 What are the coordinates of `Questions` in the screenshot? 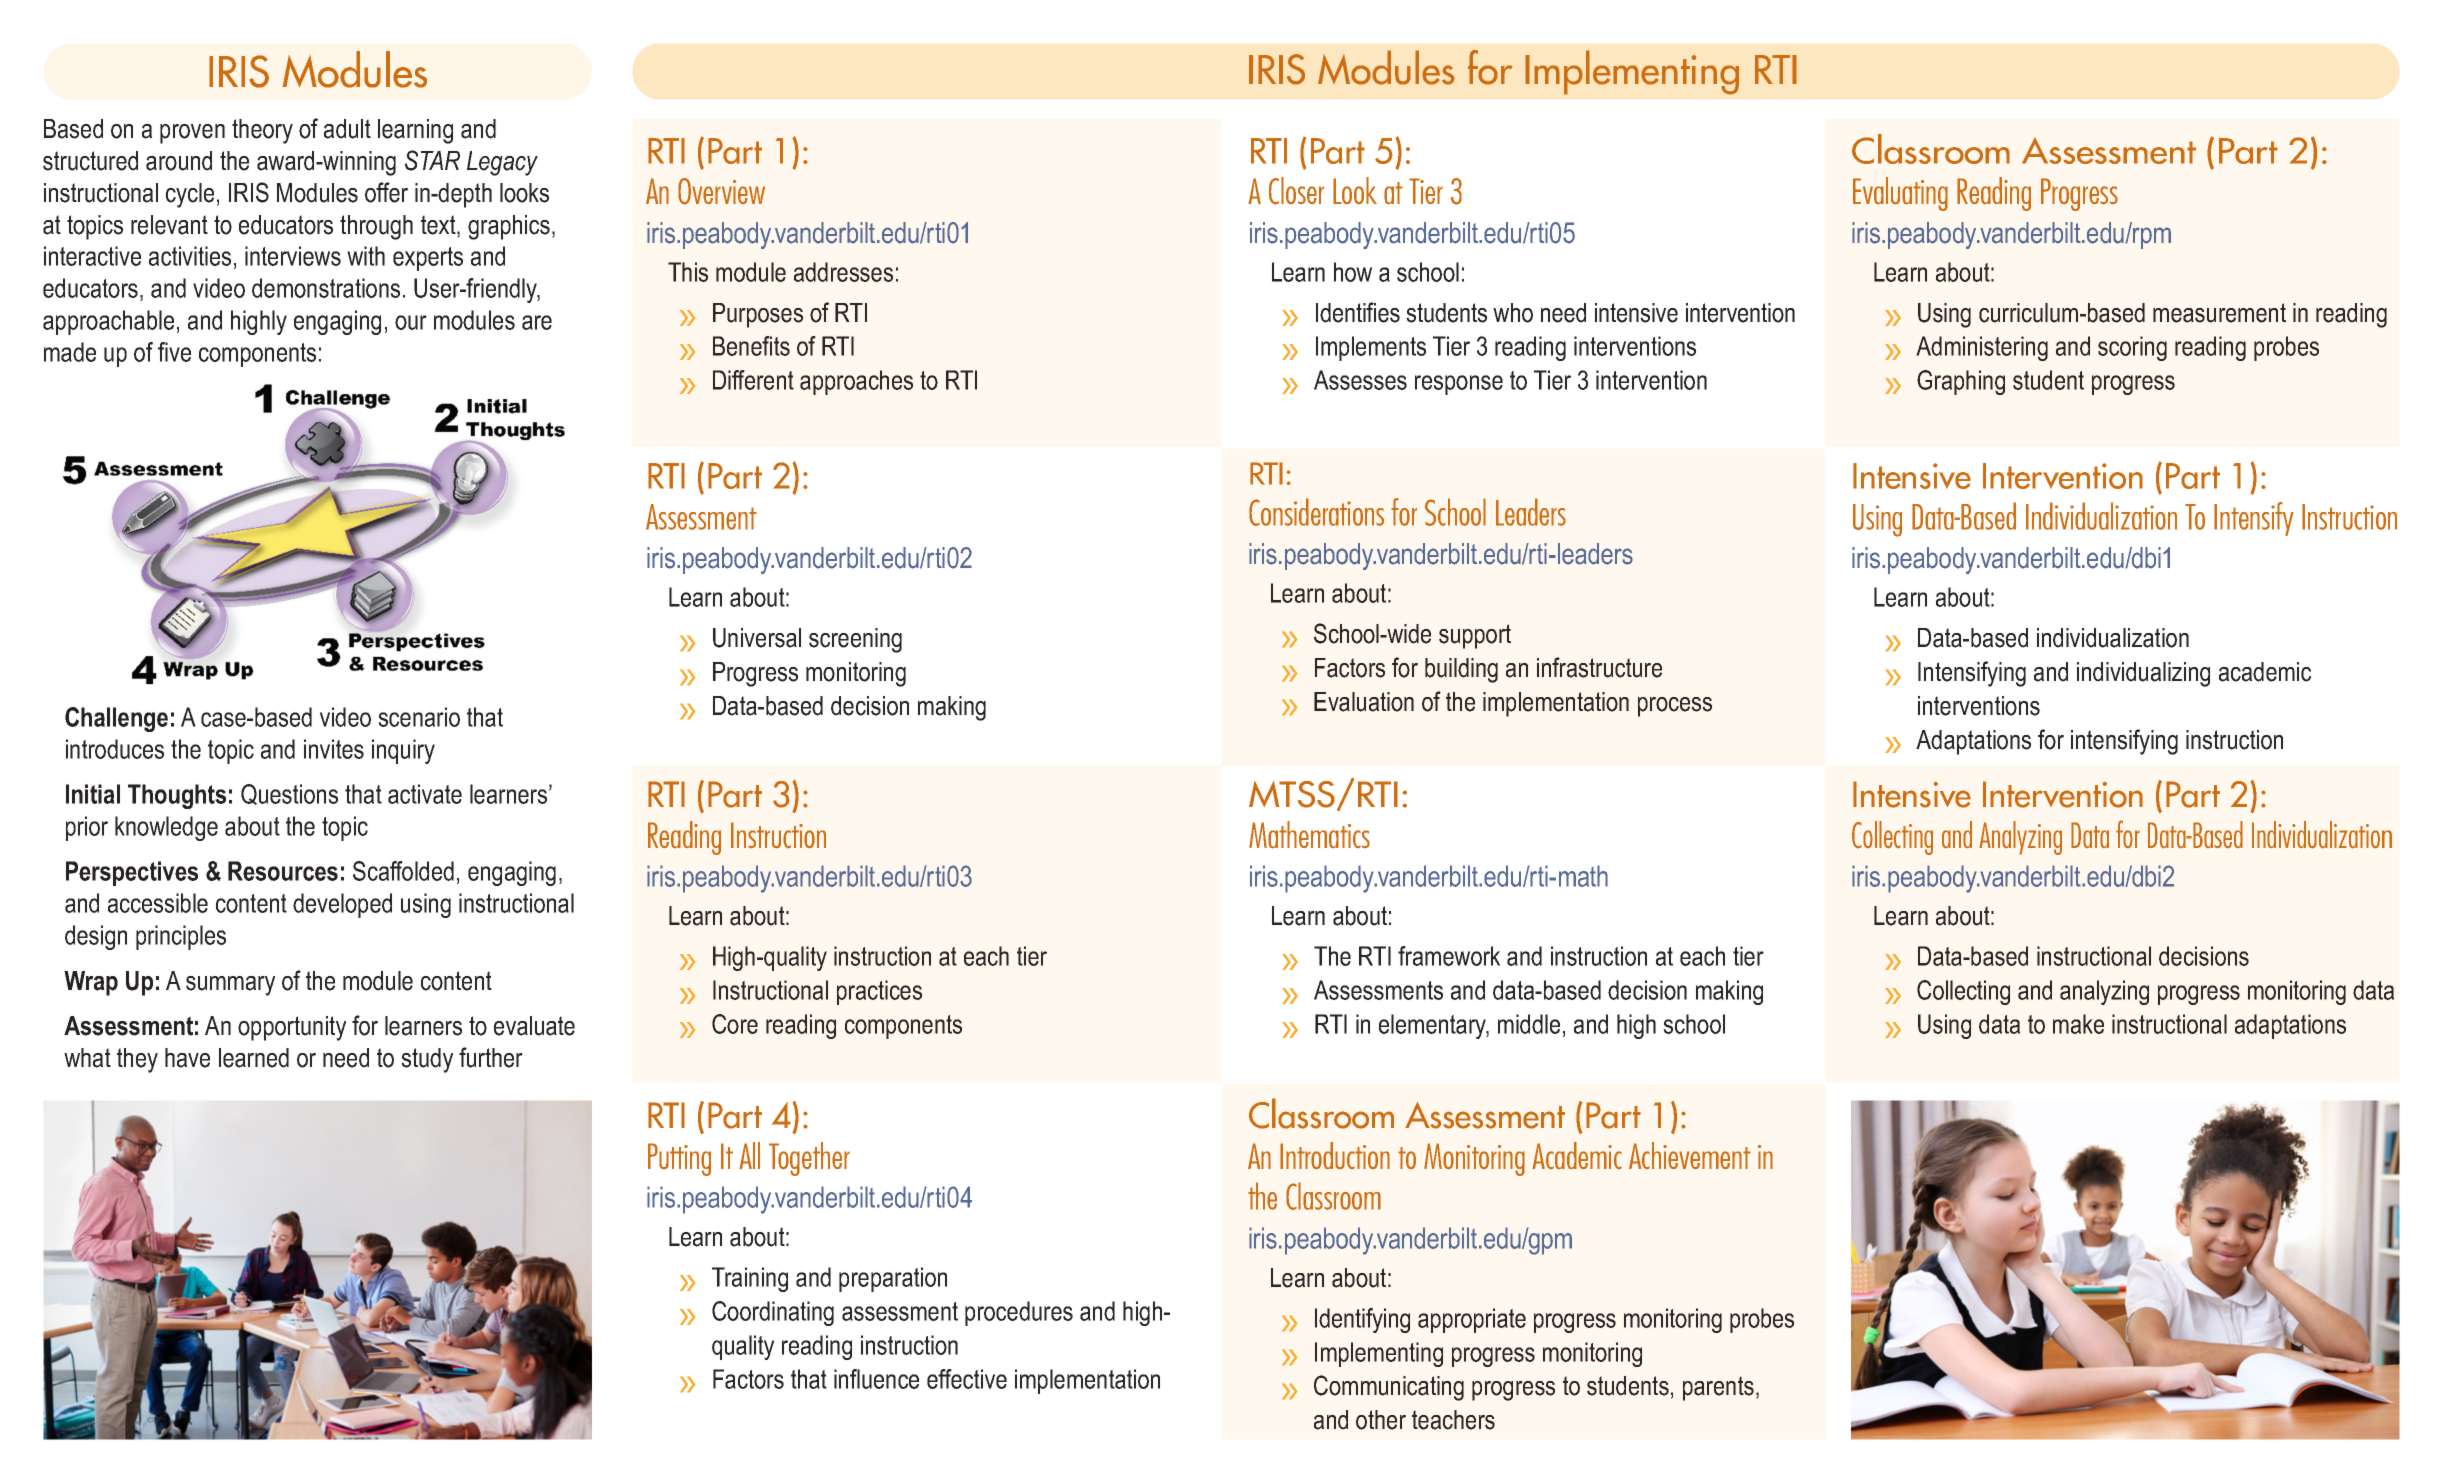 It's located at (289, 794).
